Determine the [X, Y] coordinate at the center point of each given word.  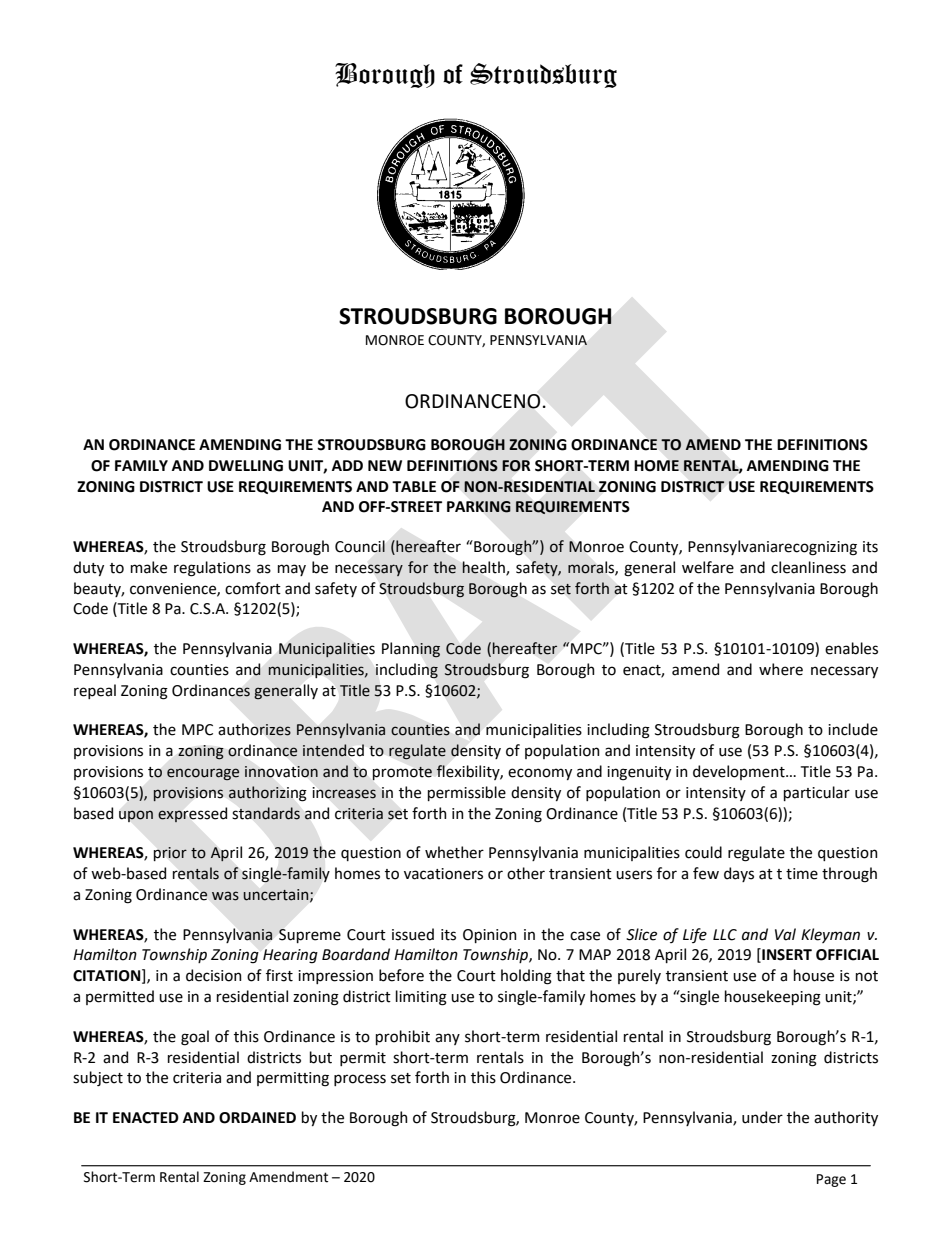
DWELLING [246, 466]
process [360, 1080]
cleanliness [808, 567]
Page [831, 1180]
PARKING [479, 507]
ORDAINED [257, 1118]
